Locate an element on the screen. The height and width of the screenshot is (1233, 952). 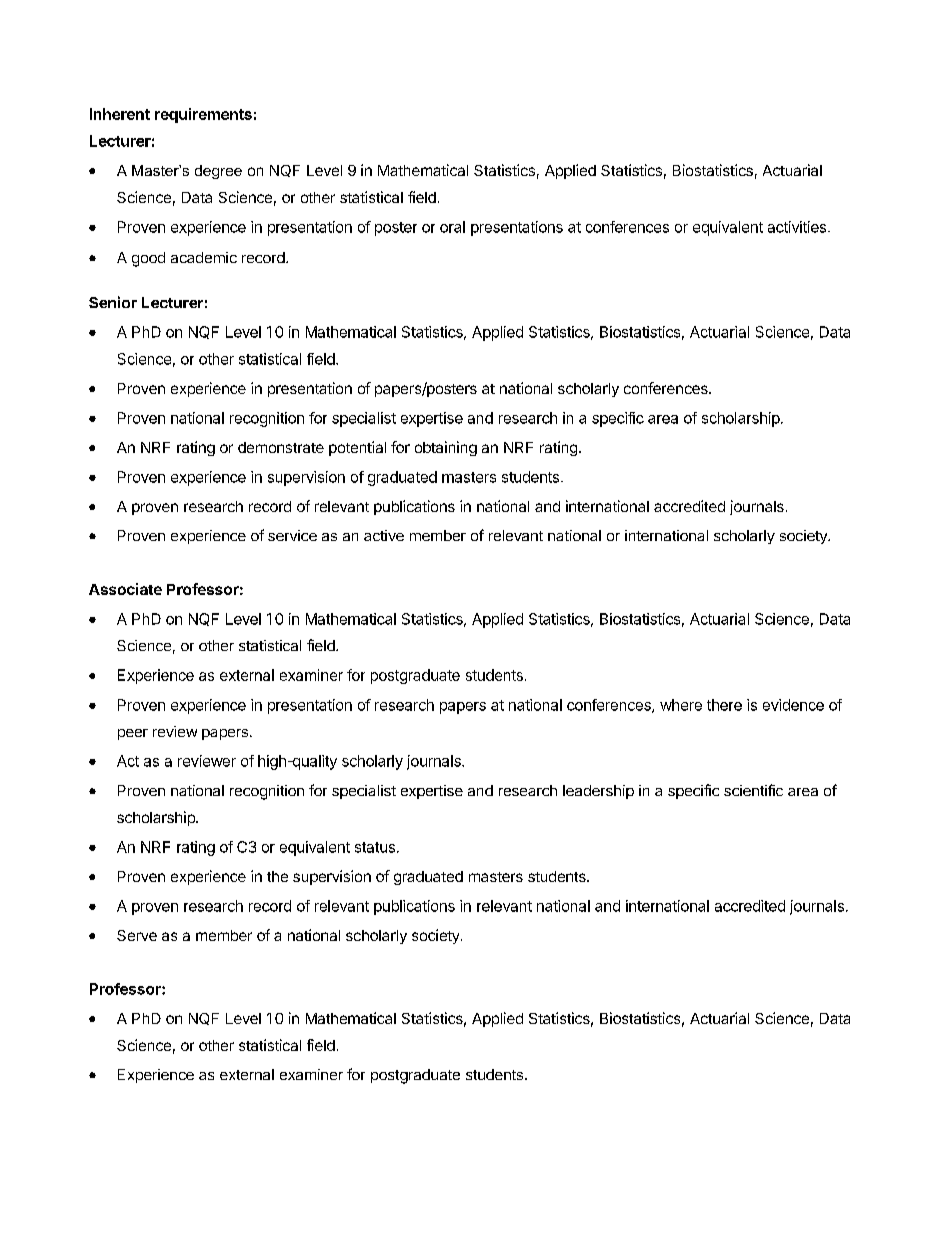
scientific is located at coordinates (753, 790).
